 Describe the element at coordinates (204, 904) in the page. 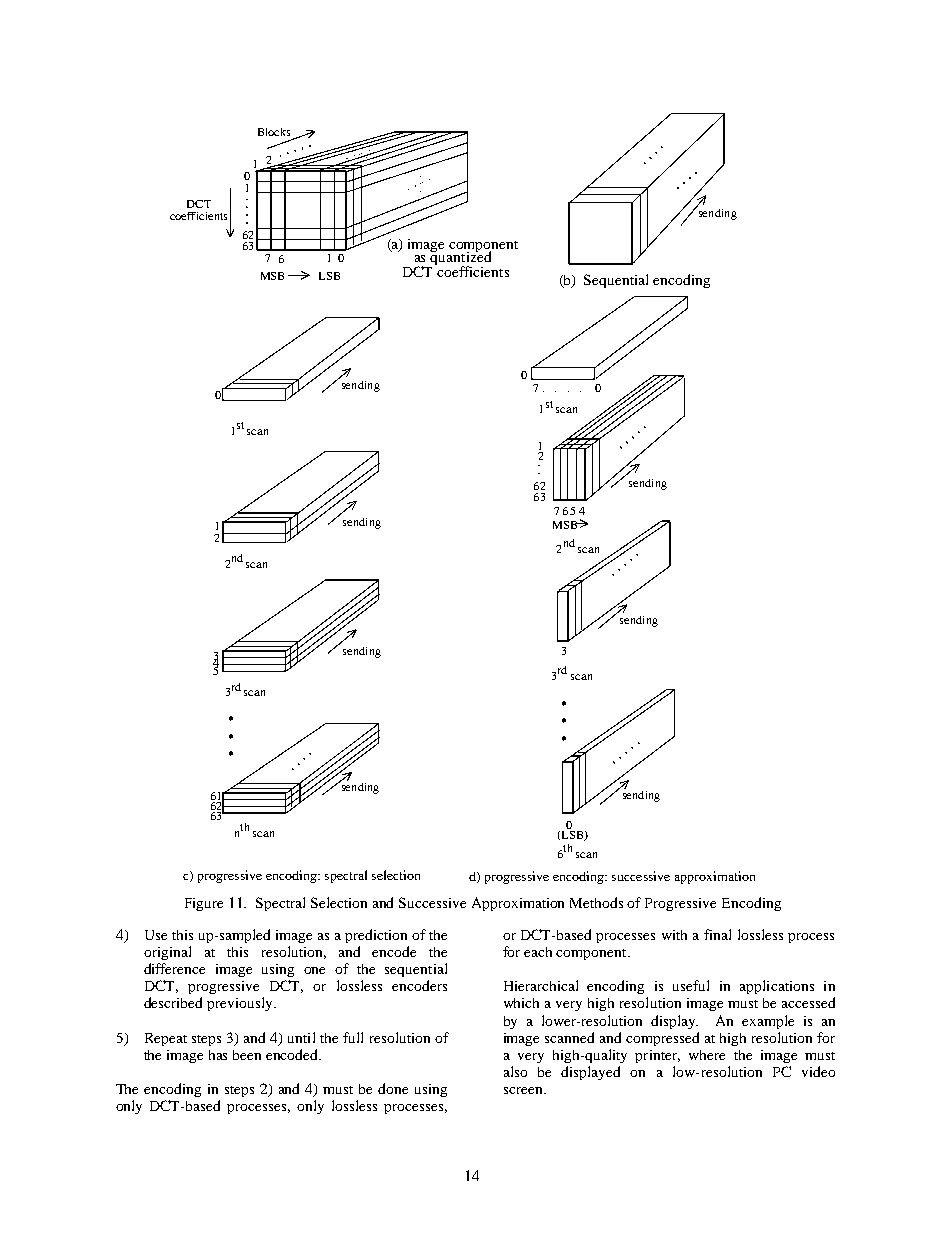

I see `Figure` at that location.
